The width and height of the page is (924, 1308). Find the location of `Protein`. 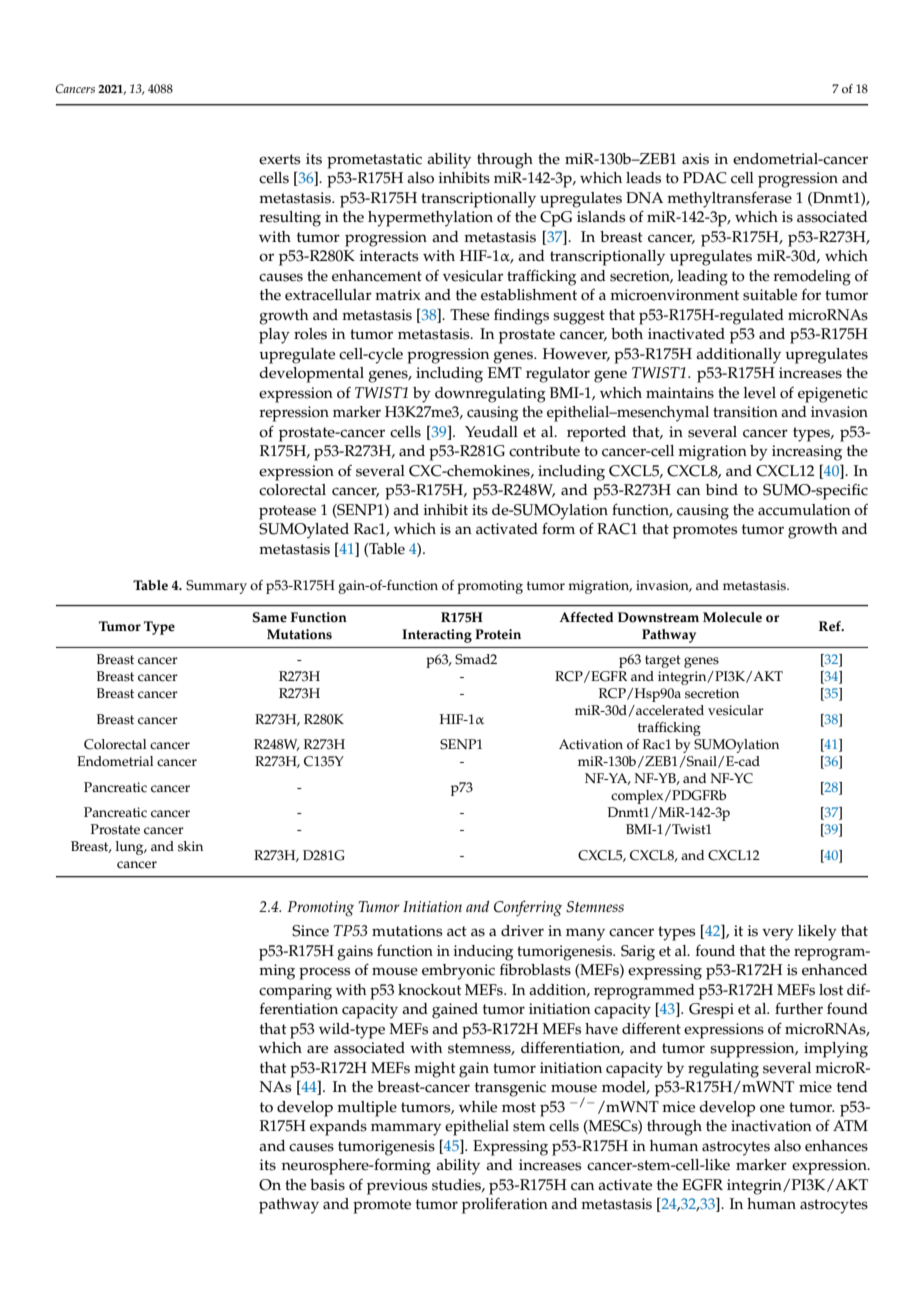

Protein is located at coordinates (498, 634).
